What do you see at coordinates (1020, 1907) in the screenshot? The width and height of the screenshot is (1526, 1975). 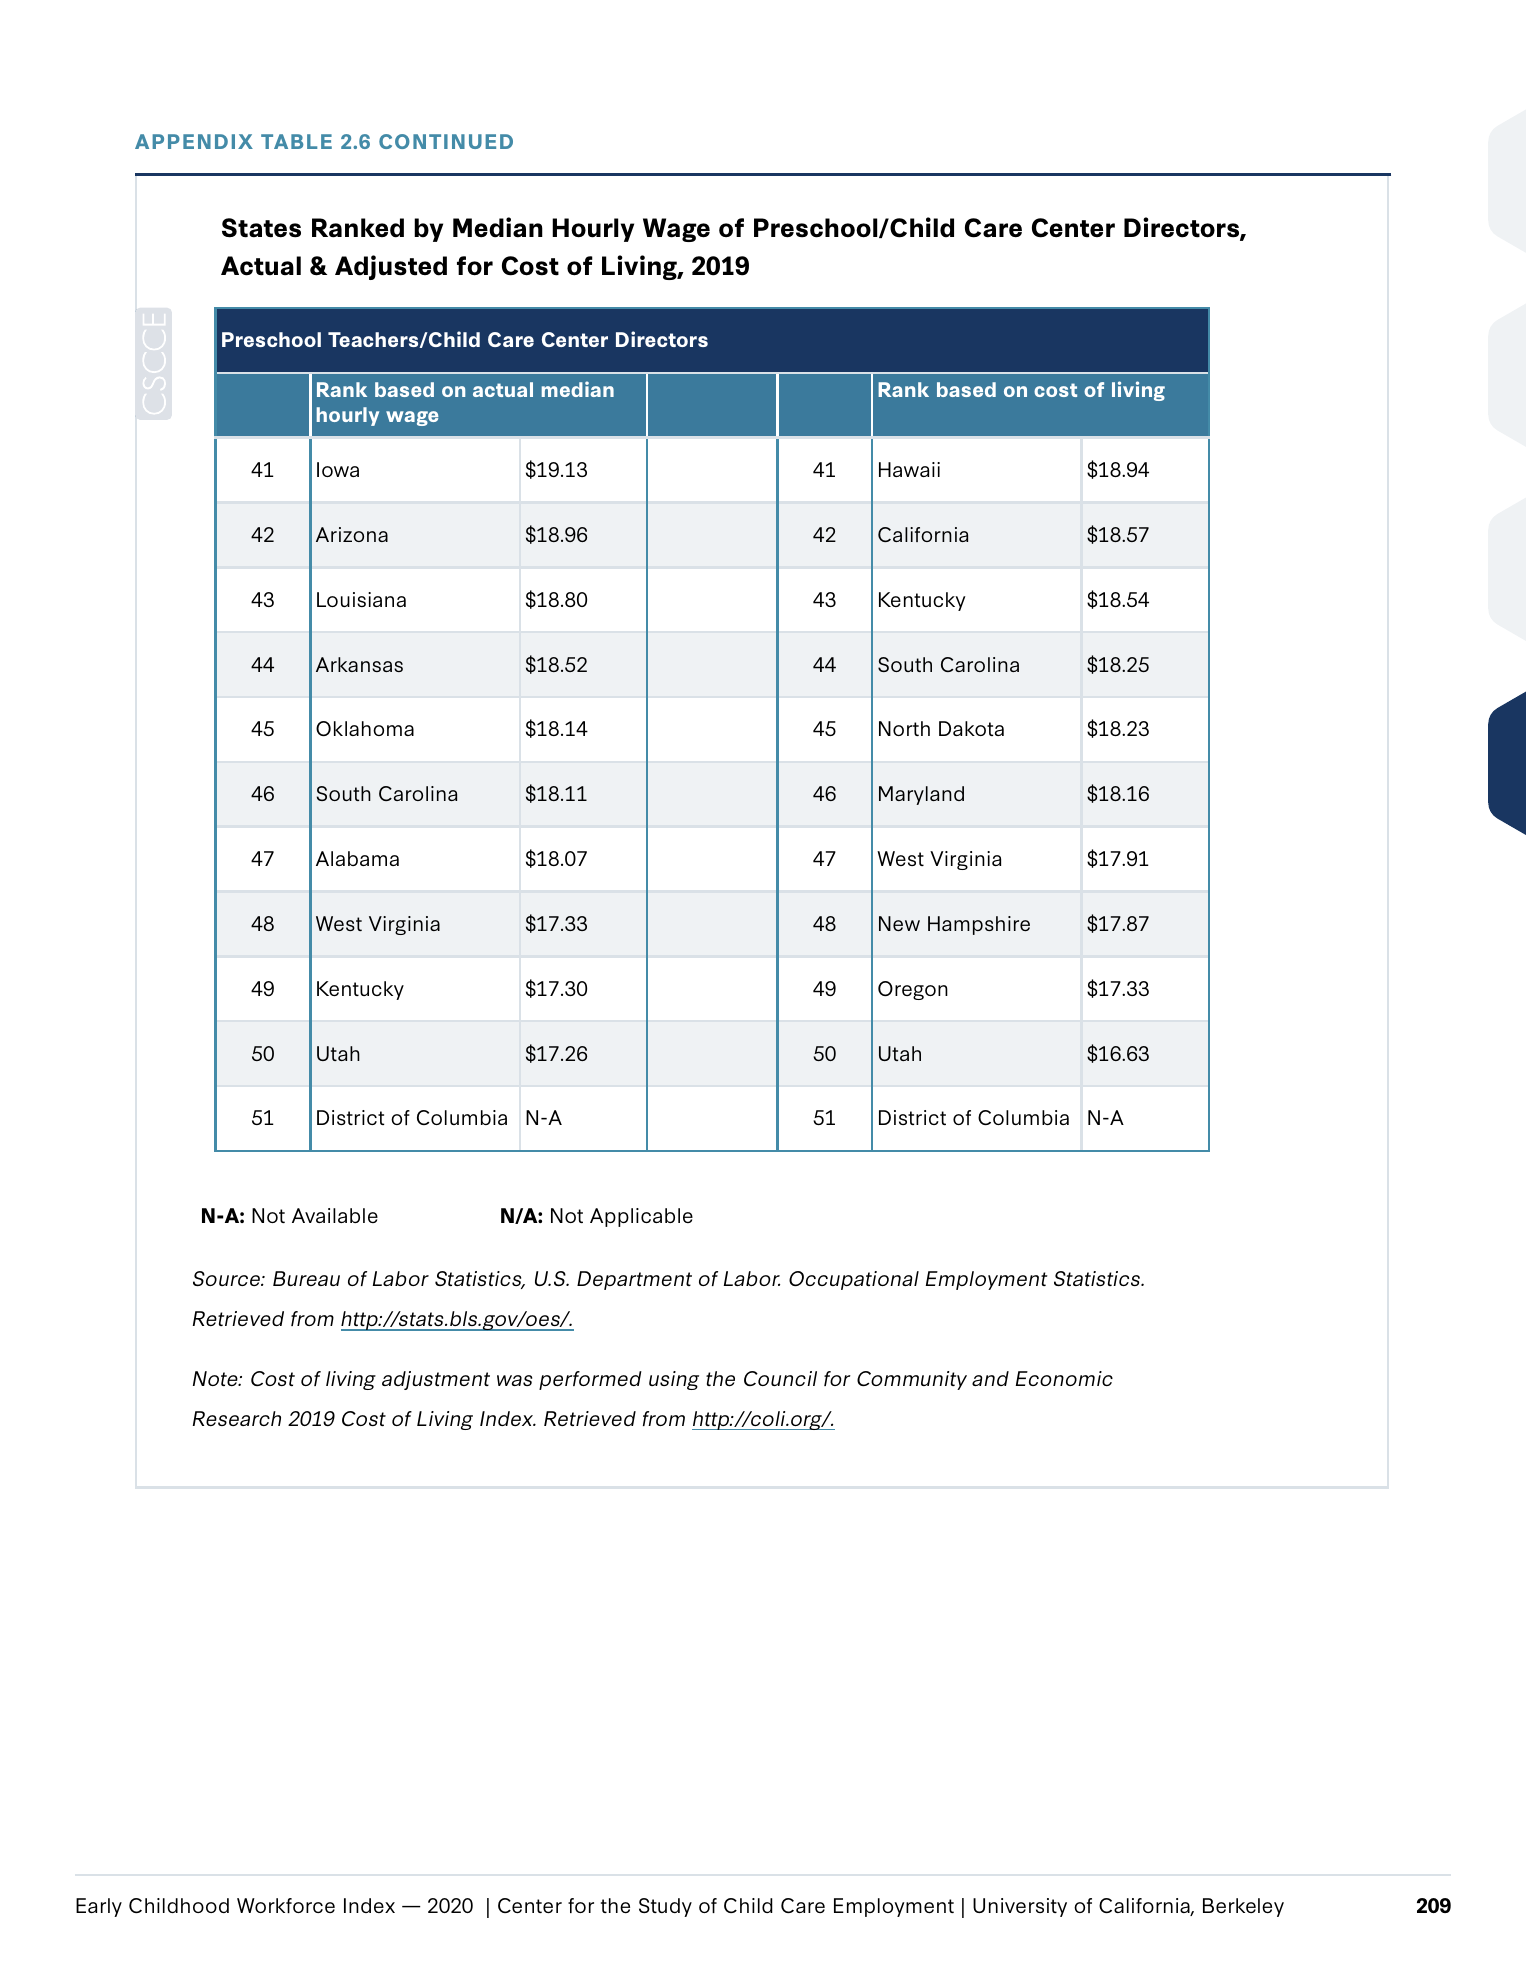 I see `University` at bounding box center [1020, 1907].
